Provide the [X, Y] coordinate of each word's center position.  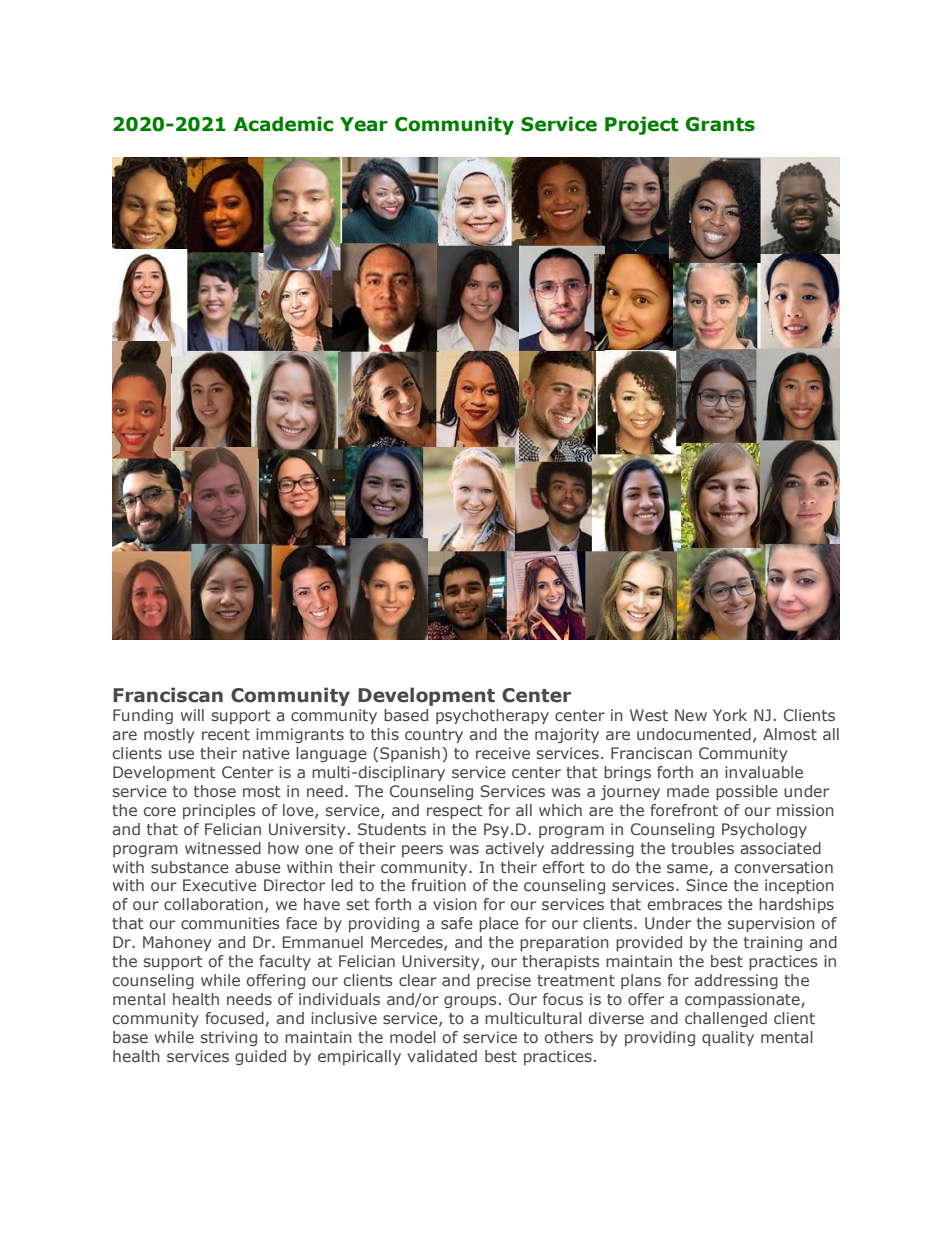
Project [641, 125]
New [691, 715]
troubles [702, 848]
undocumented [694, 734]
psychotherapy [492, 716]
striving [229, 1038]
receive [503, 753]
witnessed [223, 848]
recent [226, 734]
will [192, 715]
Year [364, 124]
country [434, 736]
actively [514, 849]
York [730, 715]
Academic [283, 124]
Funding [143, 716]
